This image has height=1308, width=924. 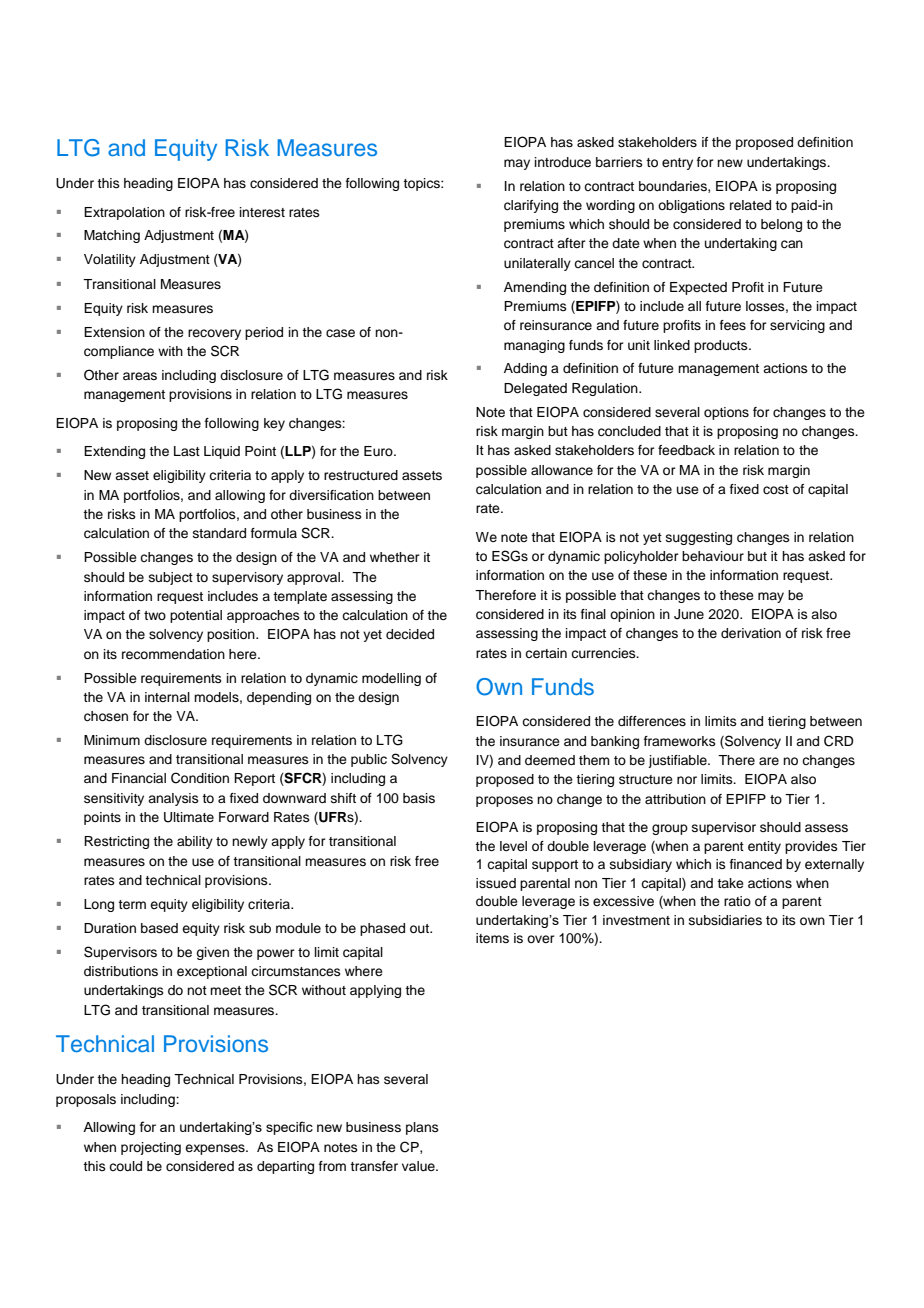 I want to click on Ultimate, so click(x=189, y=817).
